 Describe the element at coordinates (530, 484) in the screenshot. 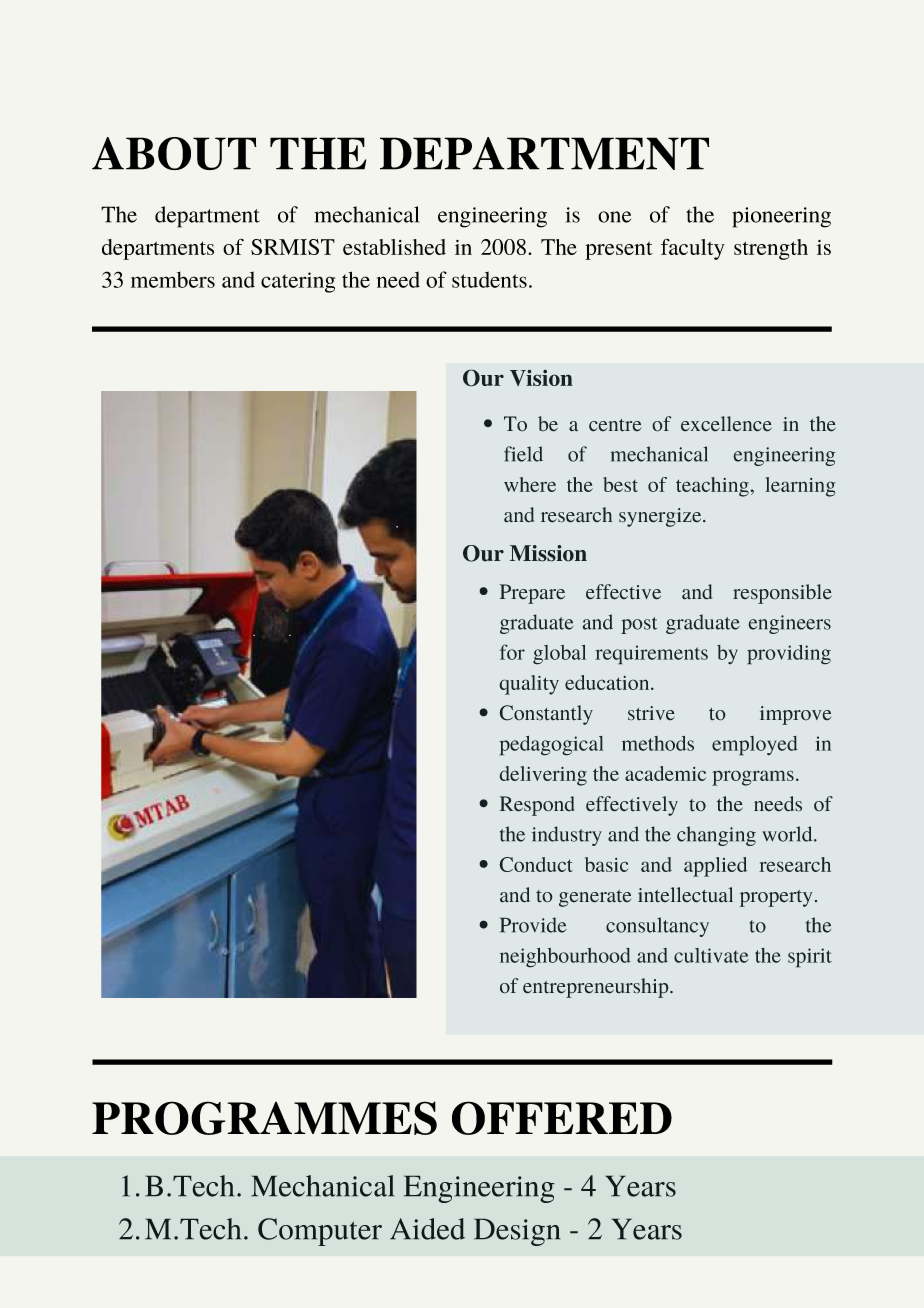

I see `where` at that location.
